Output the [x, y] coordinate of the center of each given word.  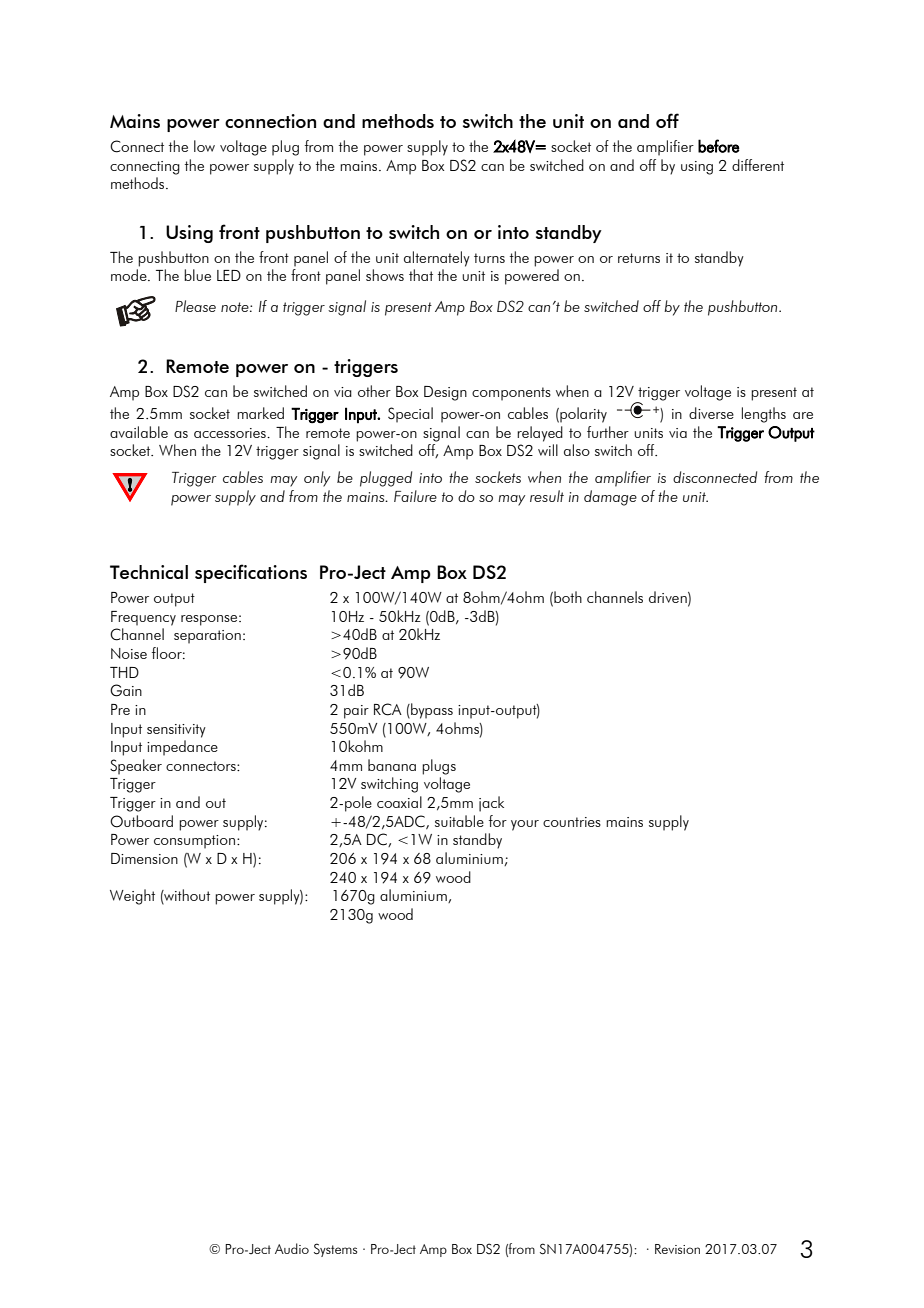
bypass [431, 711]
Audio [292, 1248]
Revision [677, 1249]
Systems [335, 1250]
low [204, 146]
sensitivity [176, 731]
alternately [437, 259]
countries [572, 822]
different [758, 165]
